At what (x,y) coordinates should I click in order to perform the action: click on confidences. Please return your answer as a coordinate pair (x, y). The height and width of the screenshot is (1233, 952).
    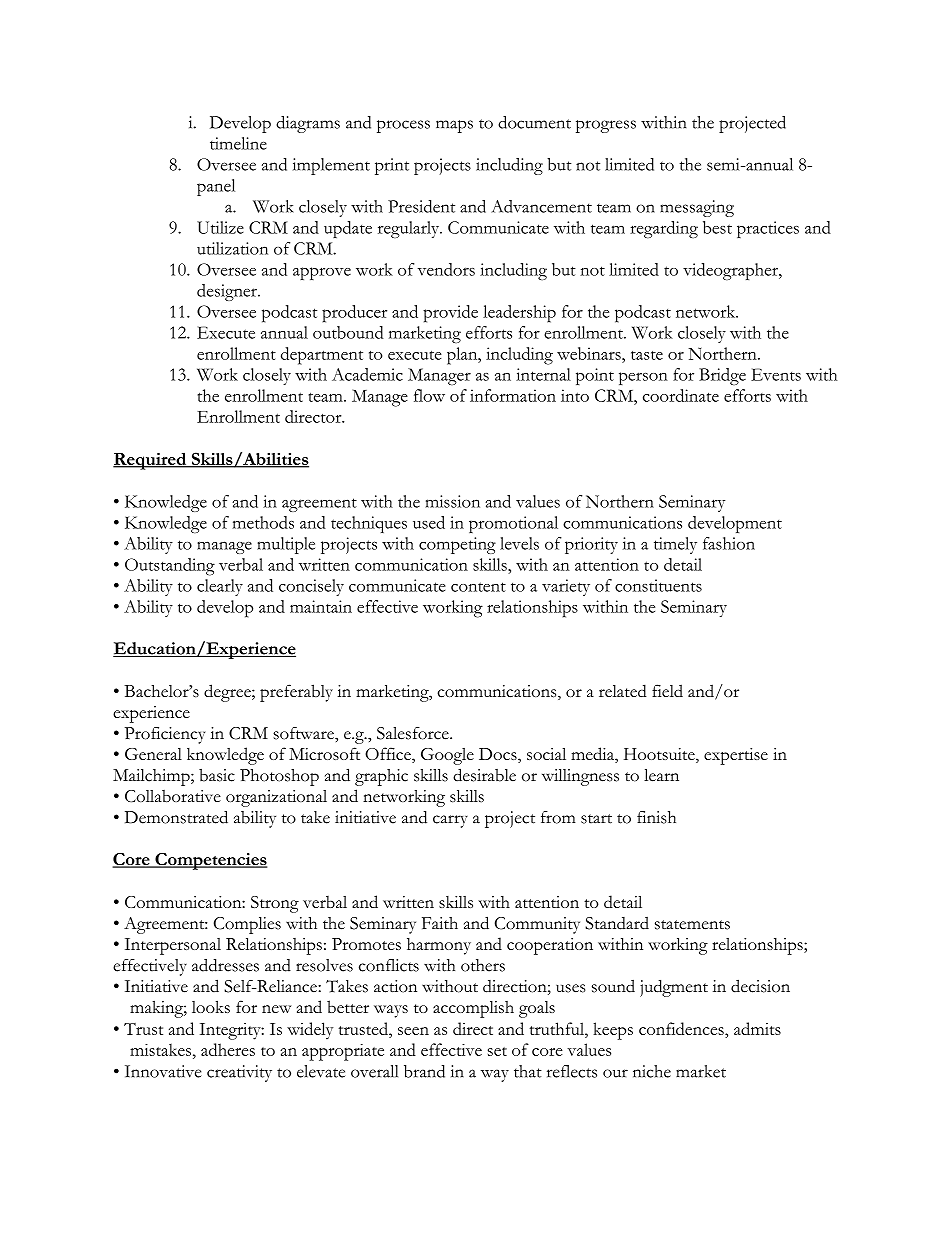
    Looking at the image, I should click on (682, 1030).
